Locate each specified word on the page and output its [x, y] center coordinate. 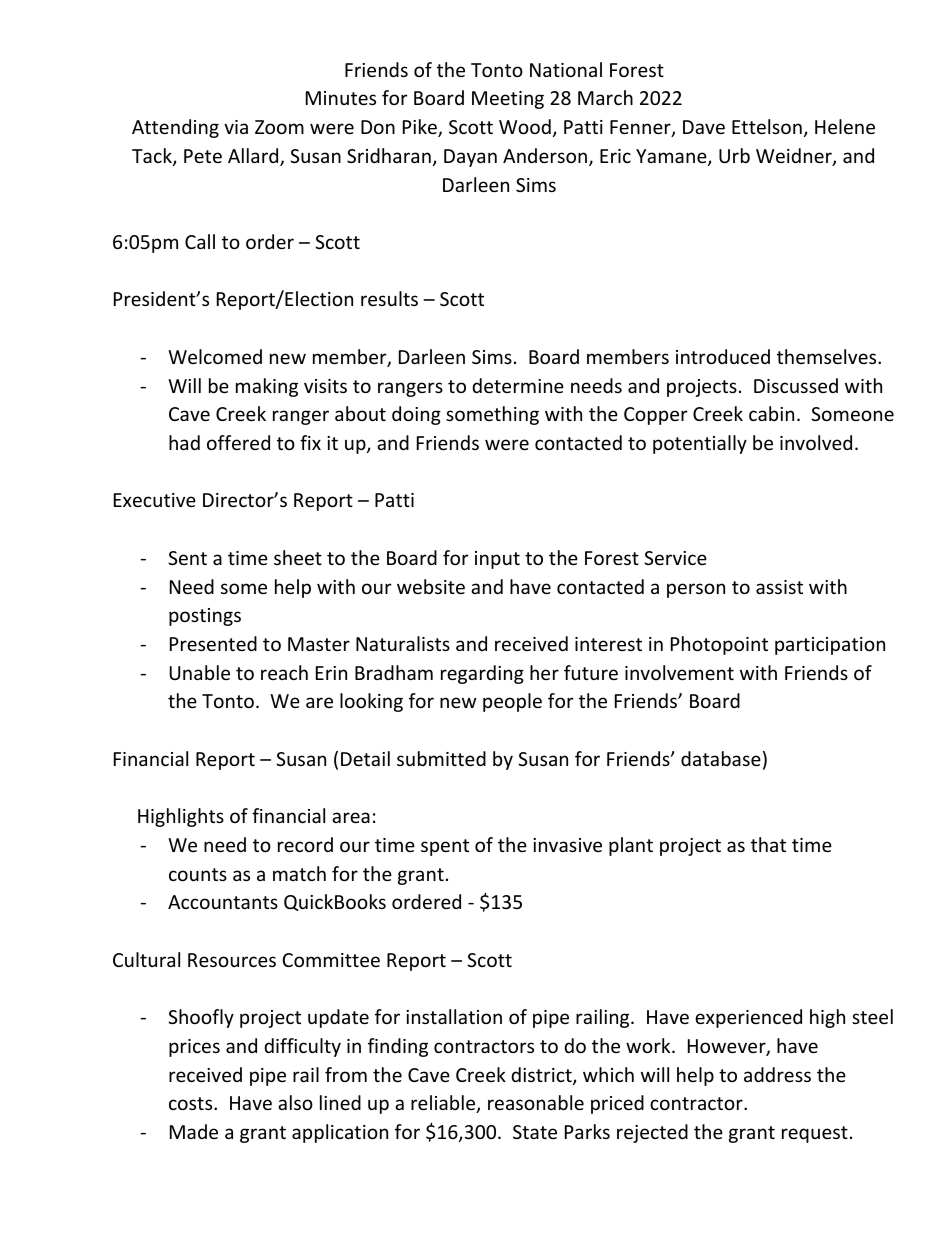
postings [205, 617]
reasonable [536, 1102]
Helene [845, 126]
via [236, 127]
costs [192, 1103]
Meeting [508, 100]
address [777, 1074]
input [497, 560]
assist [779, 587]
